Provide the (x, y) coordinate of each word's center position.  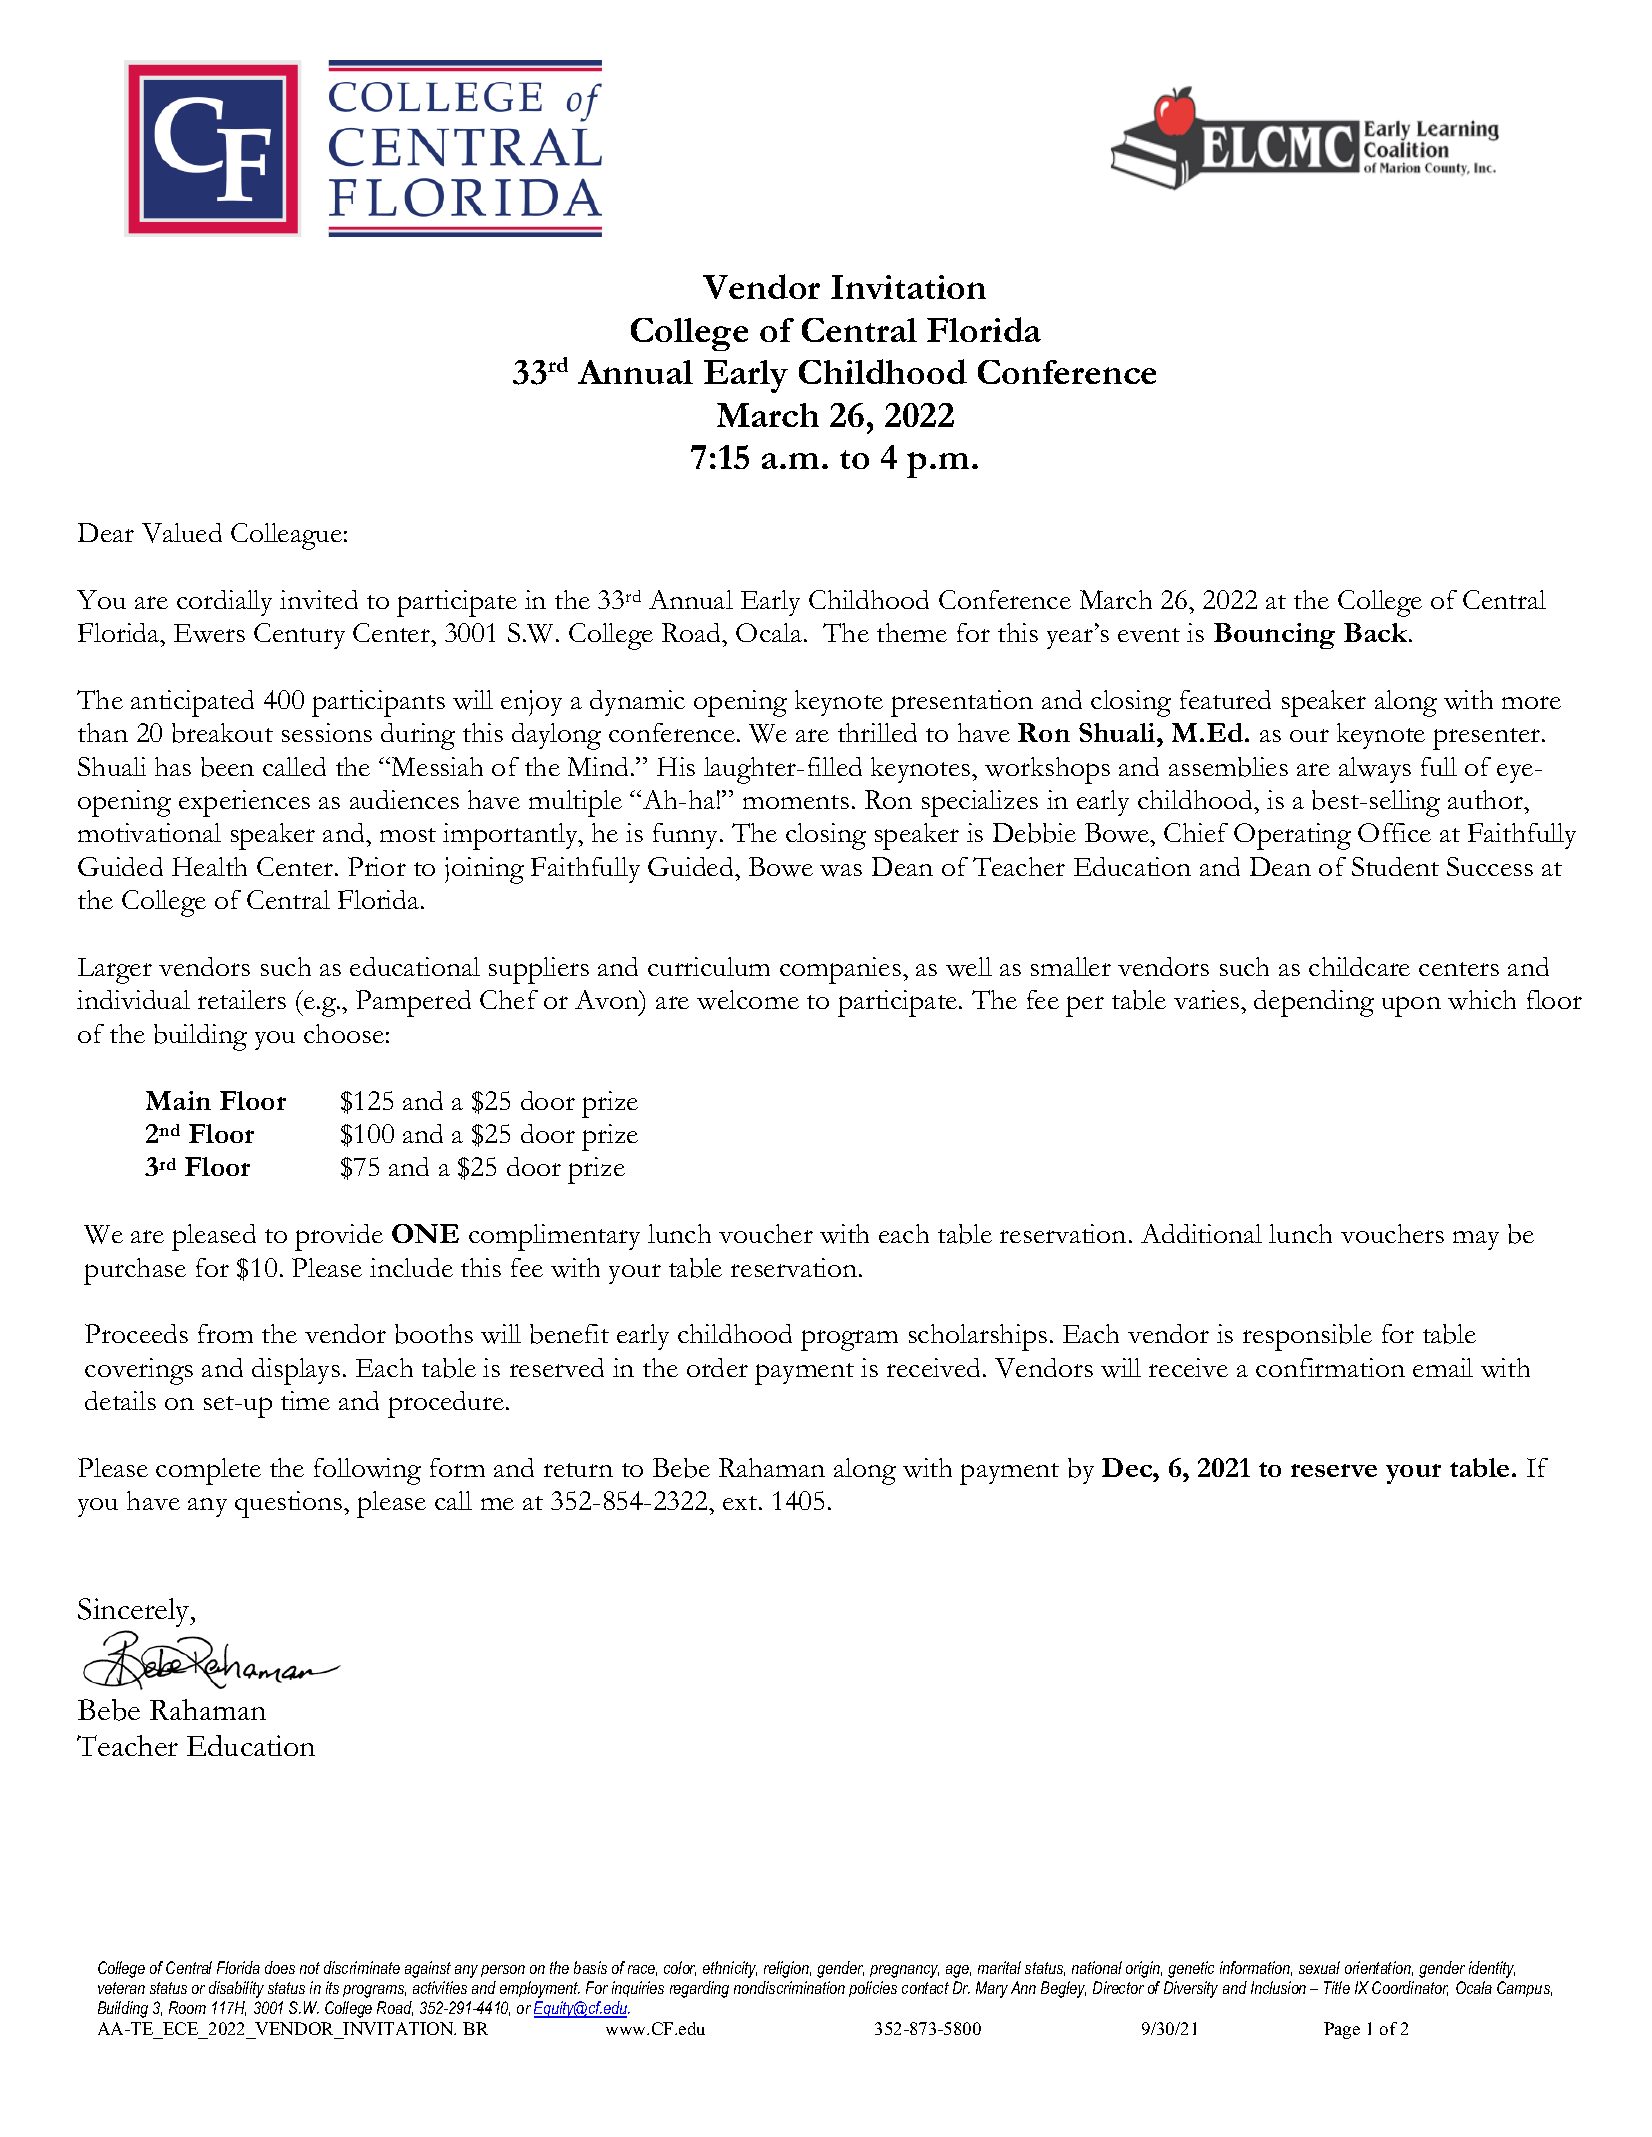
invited (319, 599)
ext (741, 1503)
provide (339, 1237)
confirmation (1330, 1367)
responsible (1307, 1337)
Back (1377, 632)
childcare (1359, 966)
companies (840, 970)
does (280, 1967)
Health (209, 866)
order (717, 1367)
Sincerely (135, 1612)
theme (912, 632)
